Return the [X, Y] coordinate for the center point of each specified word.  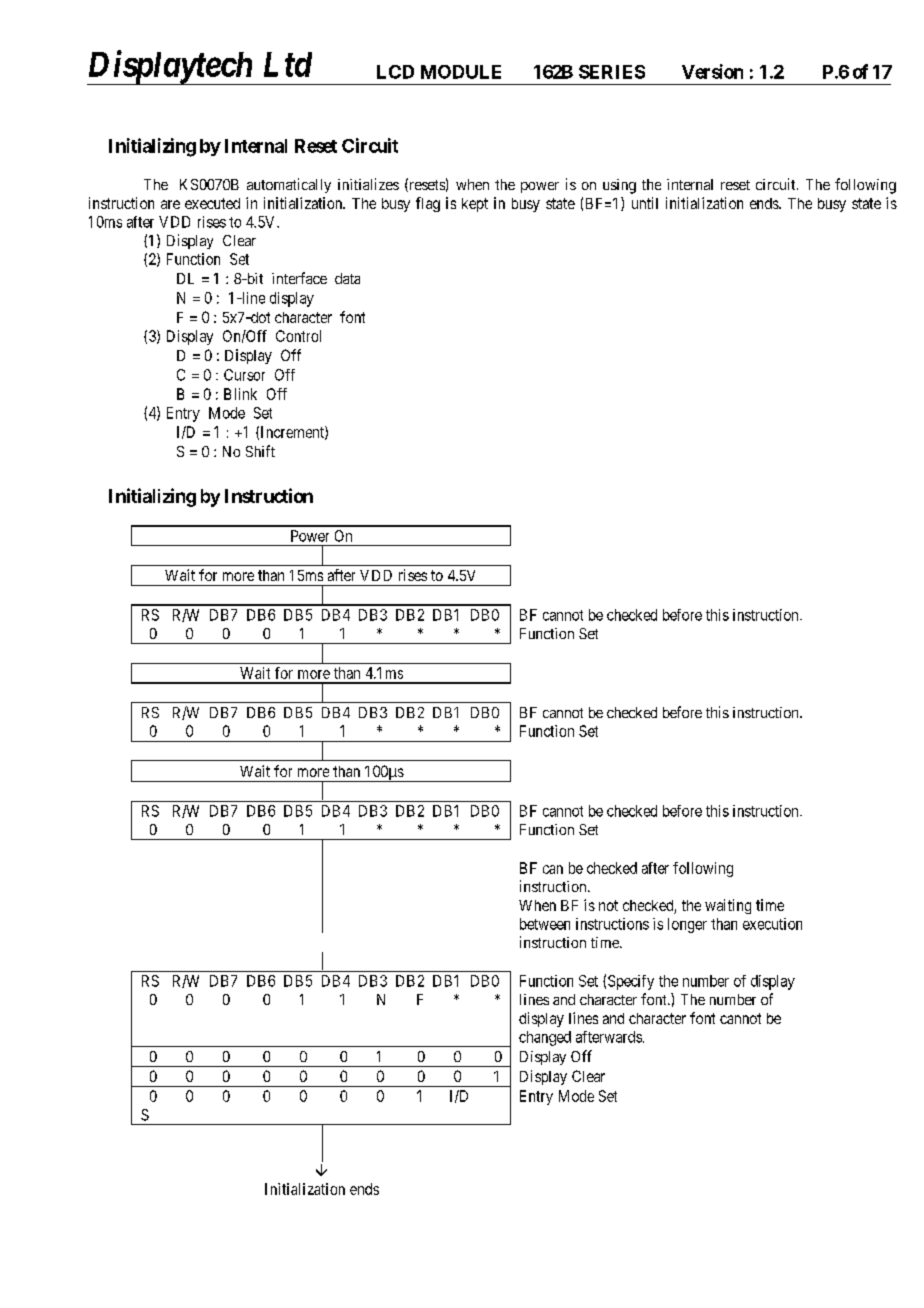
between [545, 924]
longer [687, 925]
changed [545, 1038]
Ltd [288, 64]
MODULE [461, 72]
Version [712, 71]
